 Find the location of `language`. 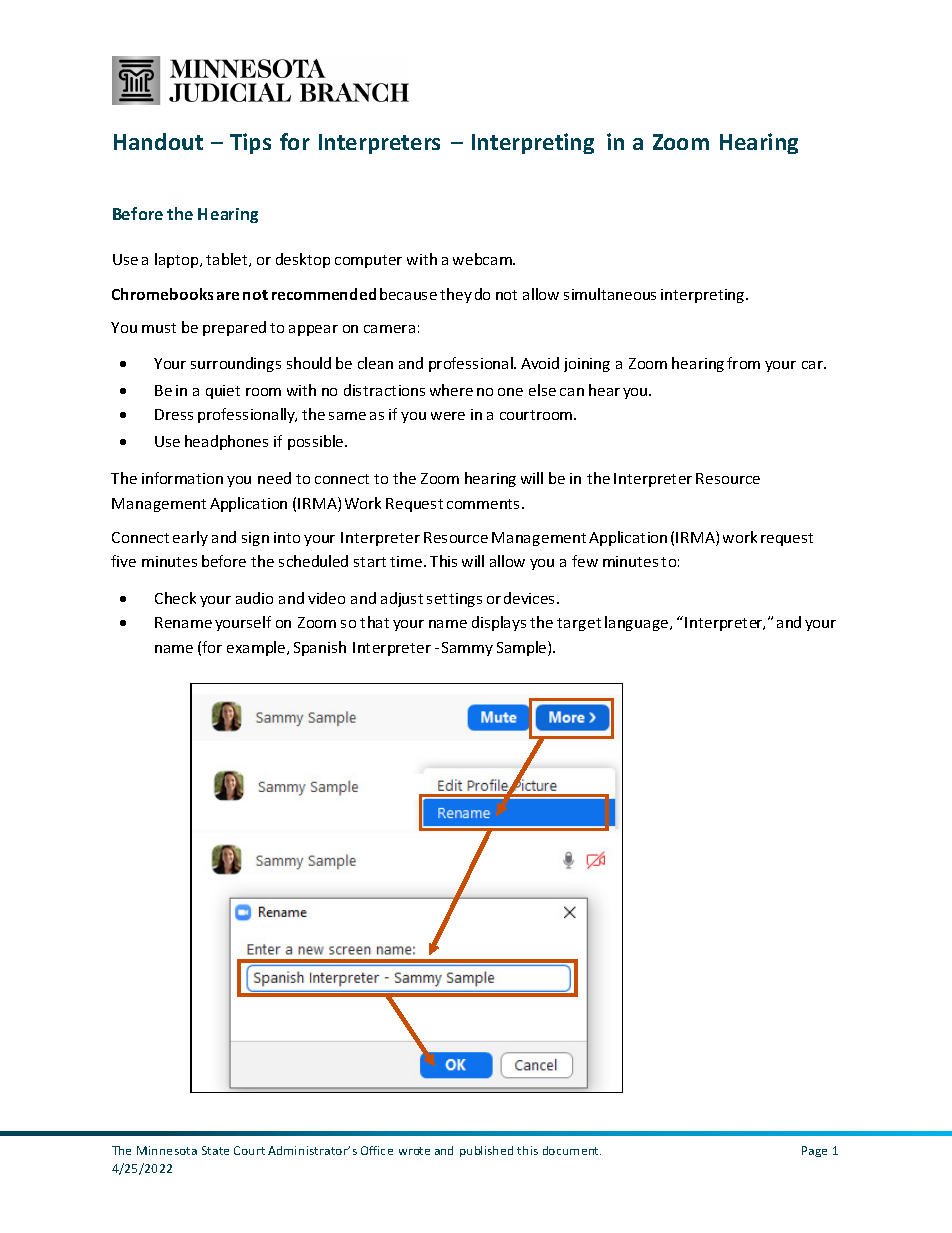

language is located at coordinates (638, 623).
